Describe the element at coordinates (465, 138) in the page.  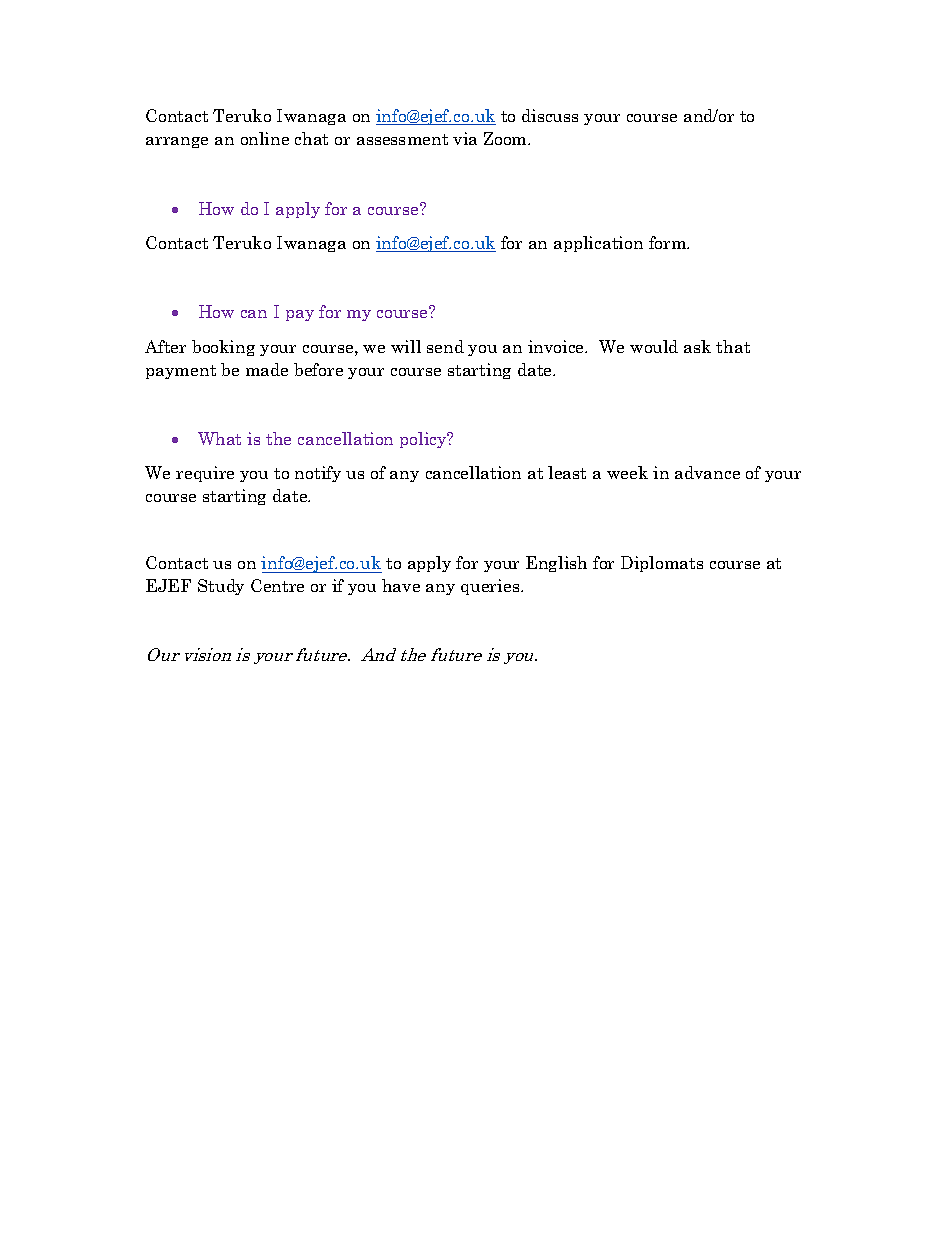
I see `via` at that location.
